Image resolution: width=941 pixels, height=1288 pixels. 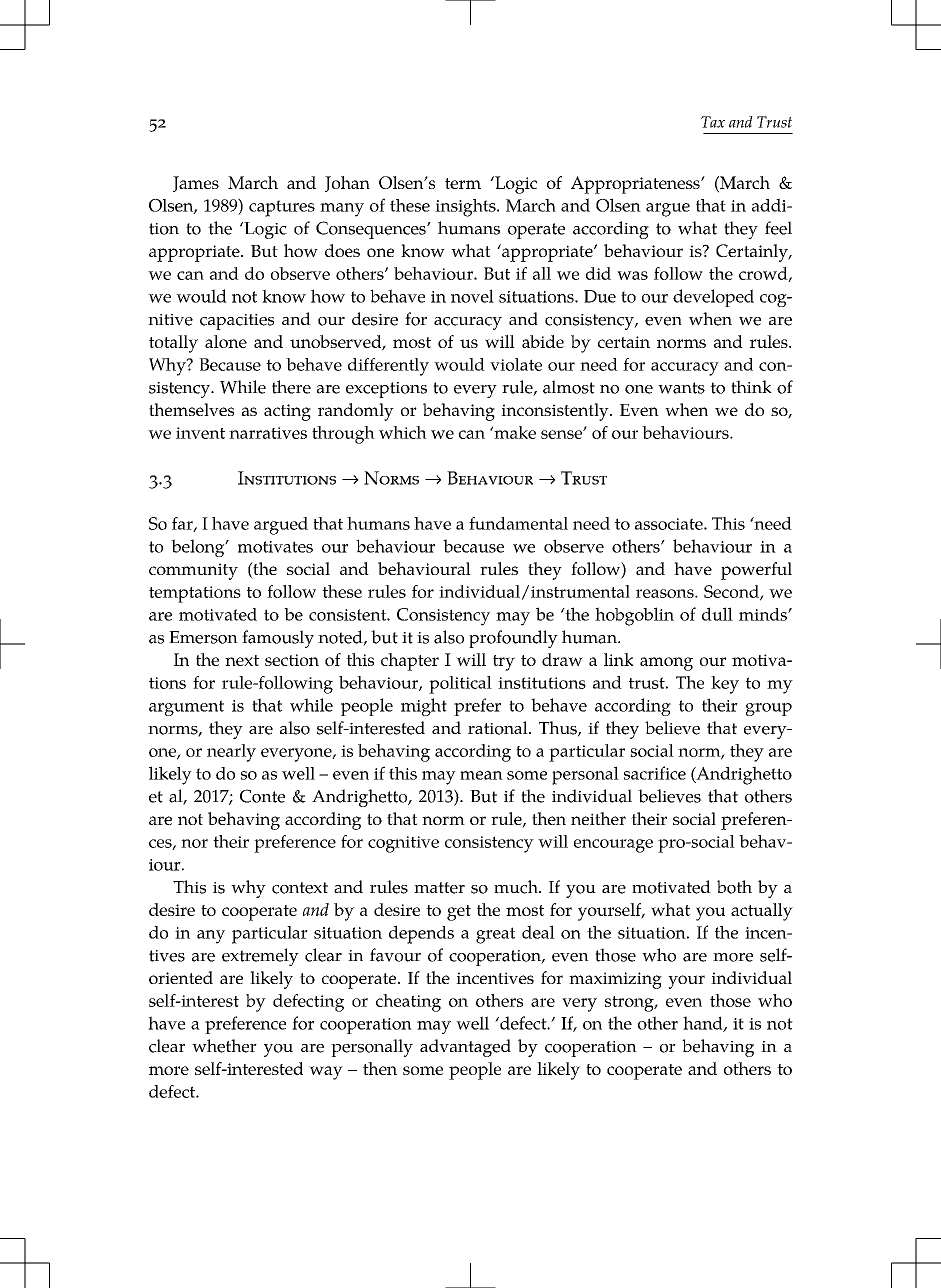 I want to click on wants, so click(x=681, y=388).
